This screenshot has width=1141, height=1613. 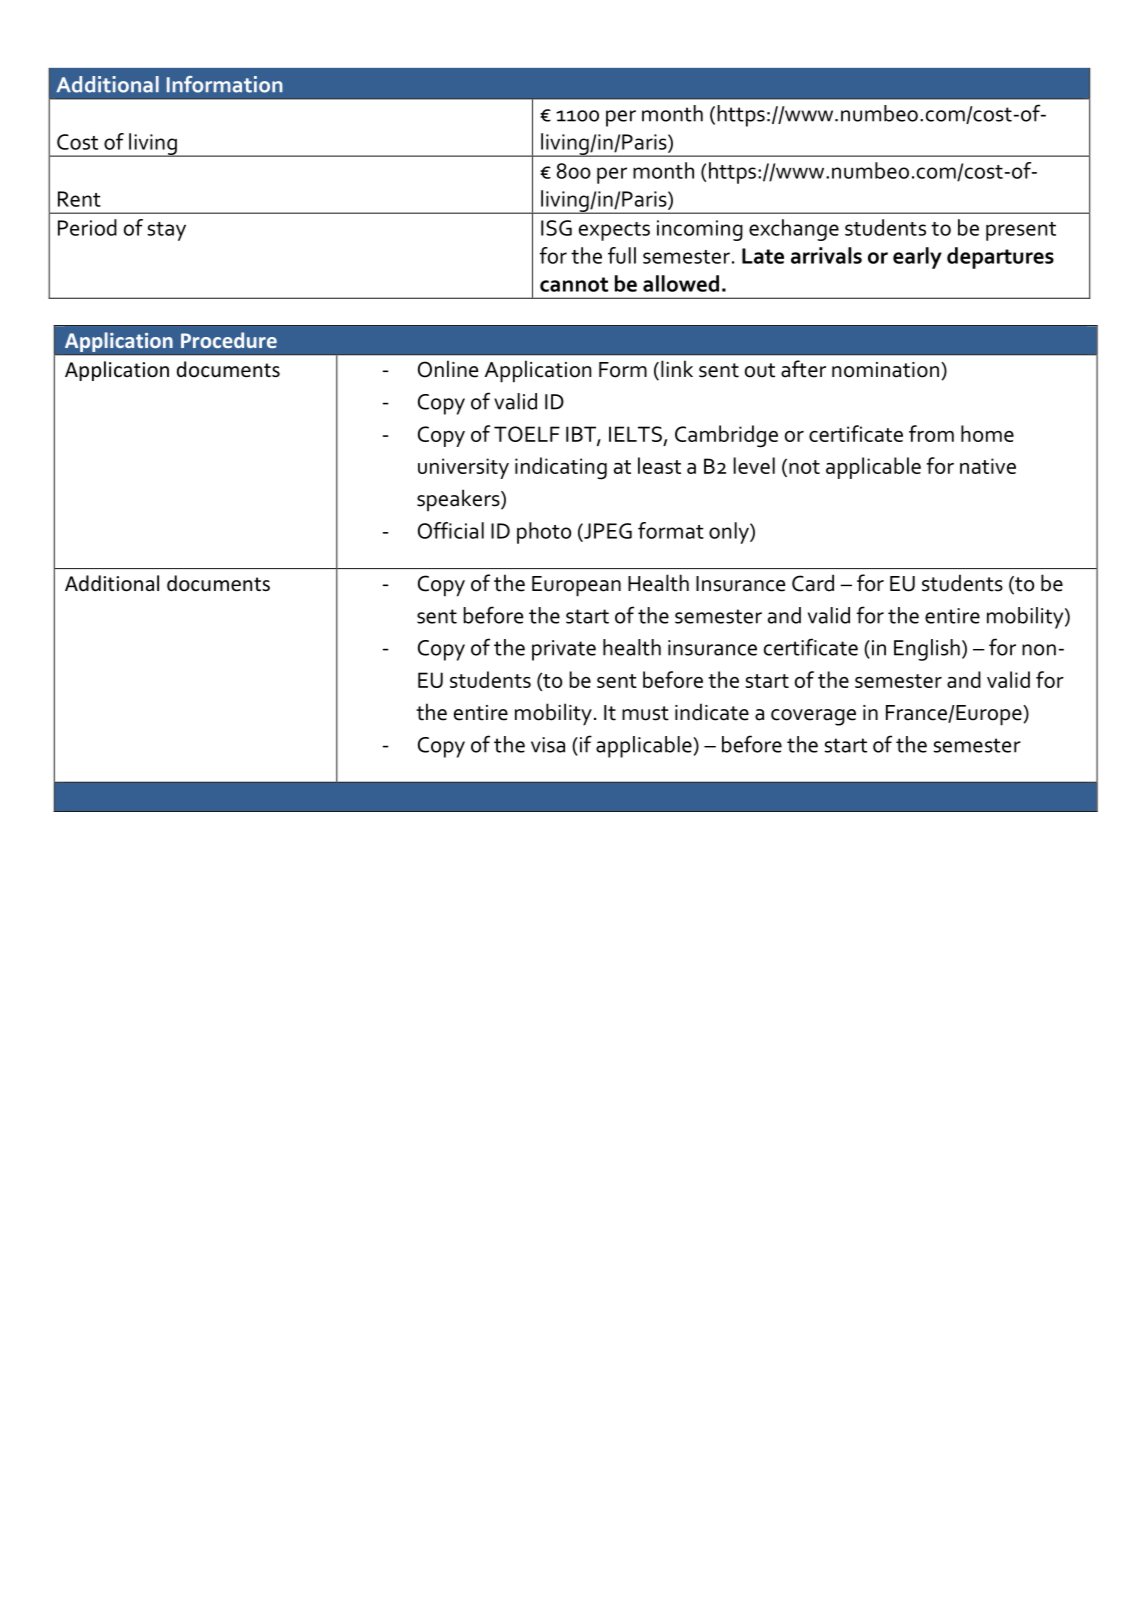 What do you see at coordinates (917, 258) in the screenshot?
I see `early` at bounding box center [917, 258].
